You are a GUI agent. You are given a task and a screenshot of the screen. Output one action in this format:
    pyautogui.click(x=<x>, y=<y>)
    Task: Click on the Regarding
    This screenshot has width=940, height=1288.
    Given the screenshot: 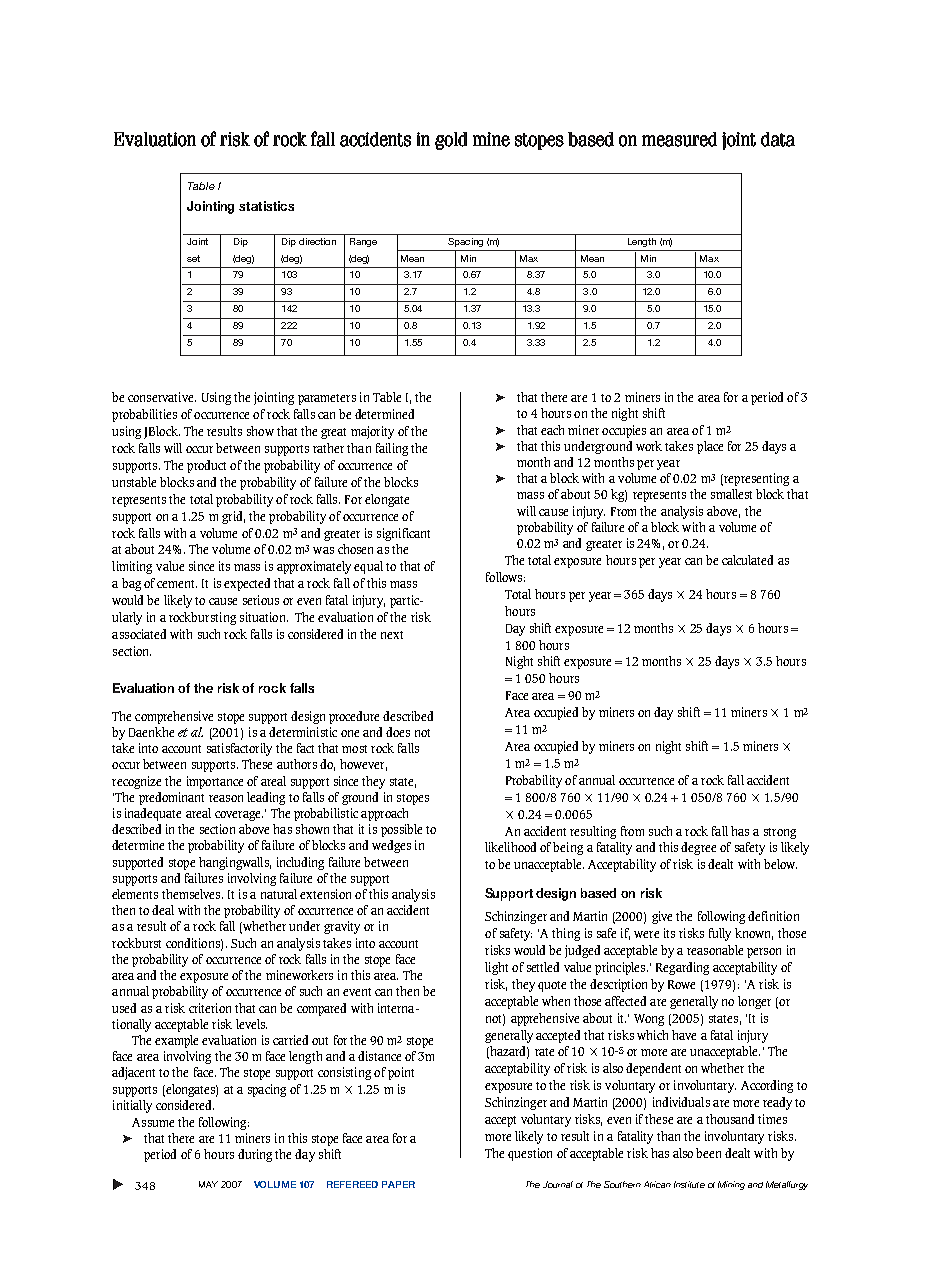 What is the action you would take?
    pyautogui.click(x=682, y=968)
